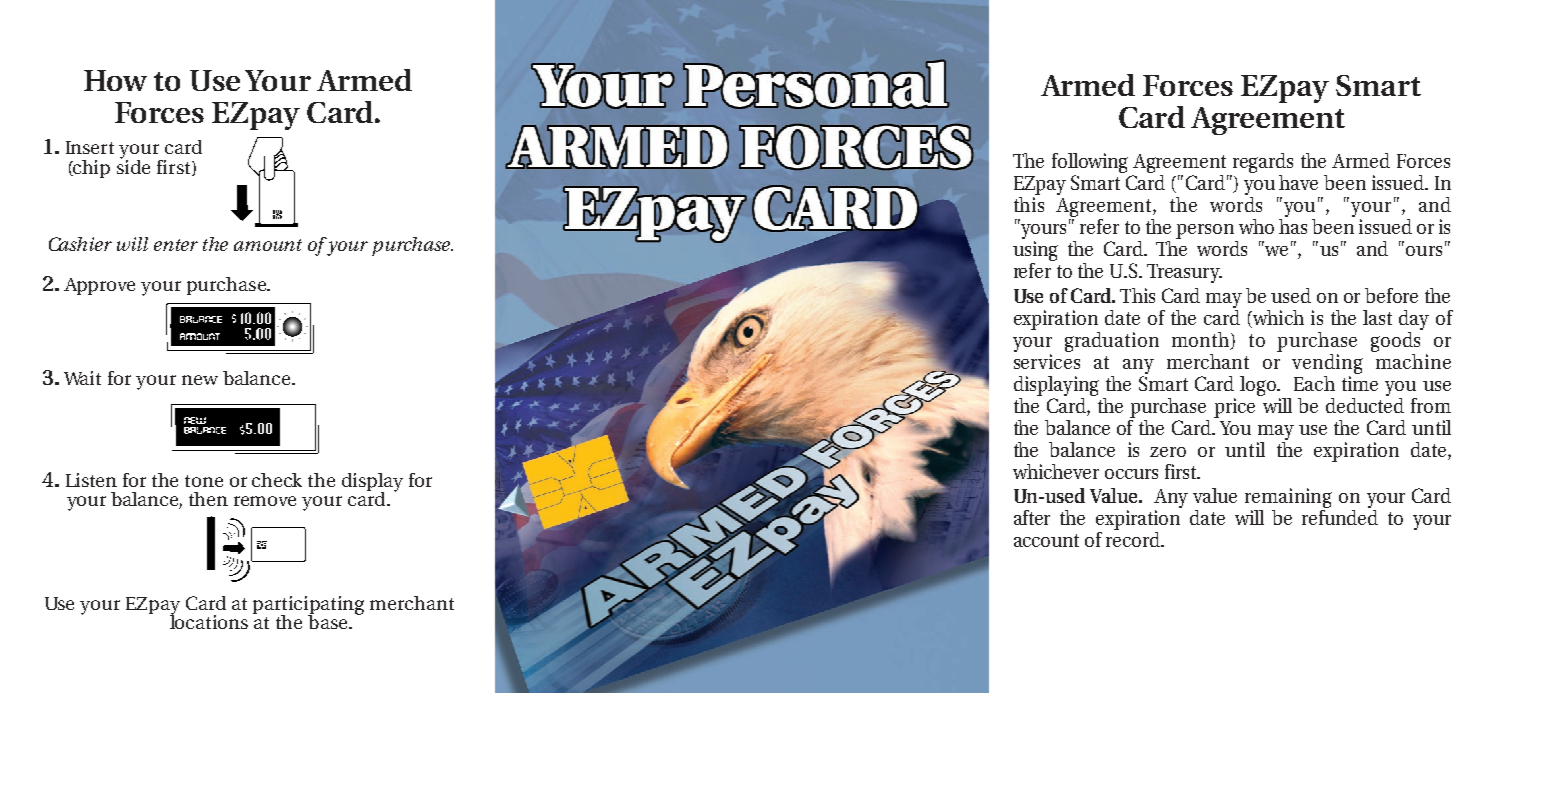 The image size is (1567, 791). Describe the element at coordinates (1262, 164) in the document. I see `regards` at that location.
